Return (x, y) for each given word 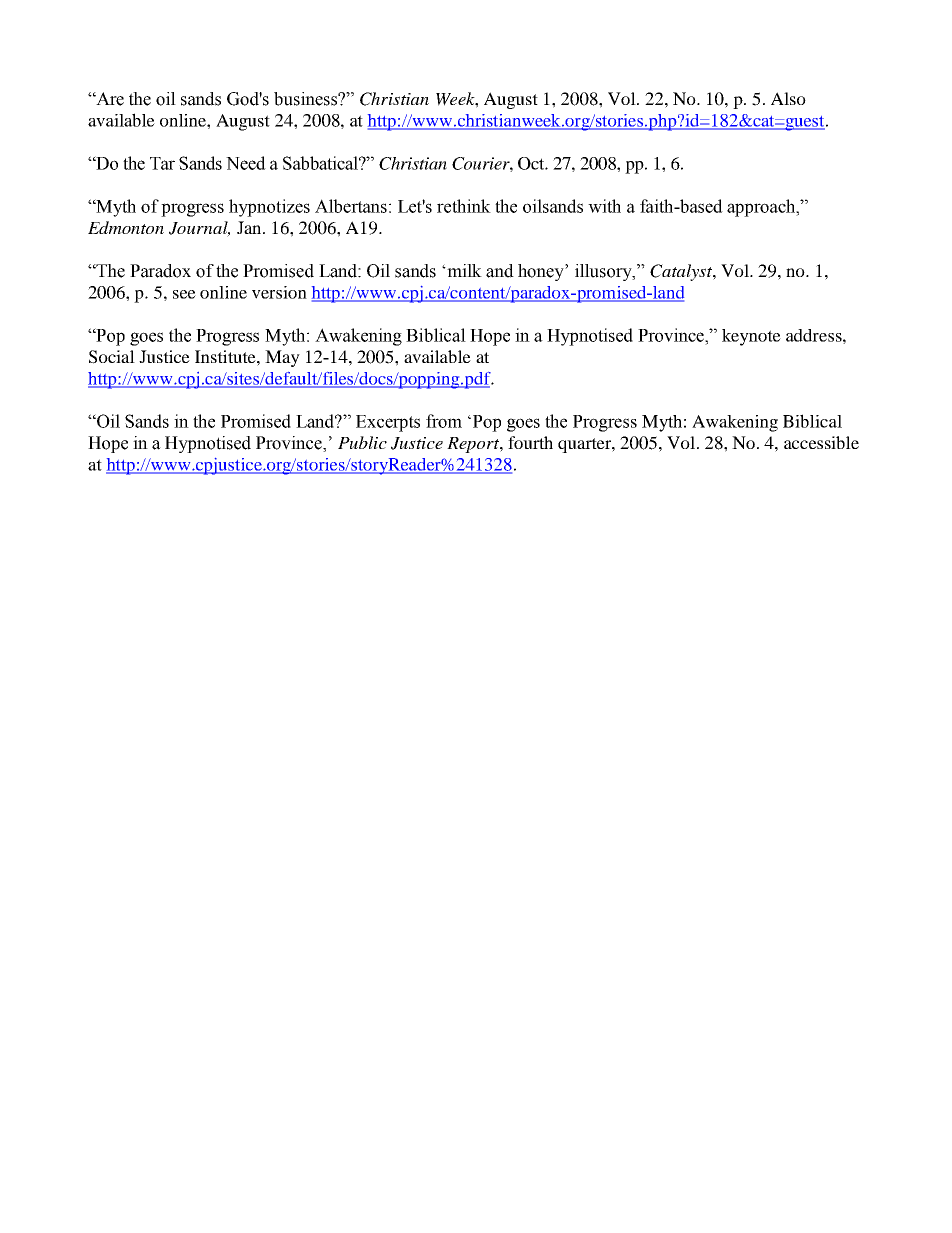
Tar (162, 163)
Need (246, 163)
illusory (604, 272)
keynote (751, 337)
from (444, 421)
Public (362, 442)
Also (788, 98)
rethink (464, 206)
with (604, 206)
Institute (226, 356)
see (184, 294)
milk (463, 270)
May (282, 358)
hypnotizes (269, 208)
